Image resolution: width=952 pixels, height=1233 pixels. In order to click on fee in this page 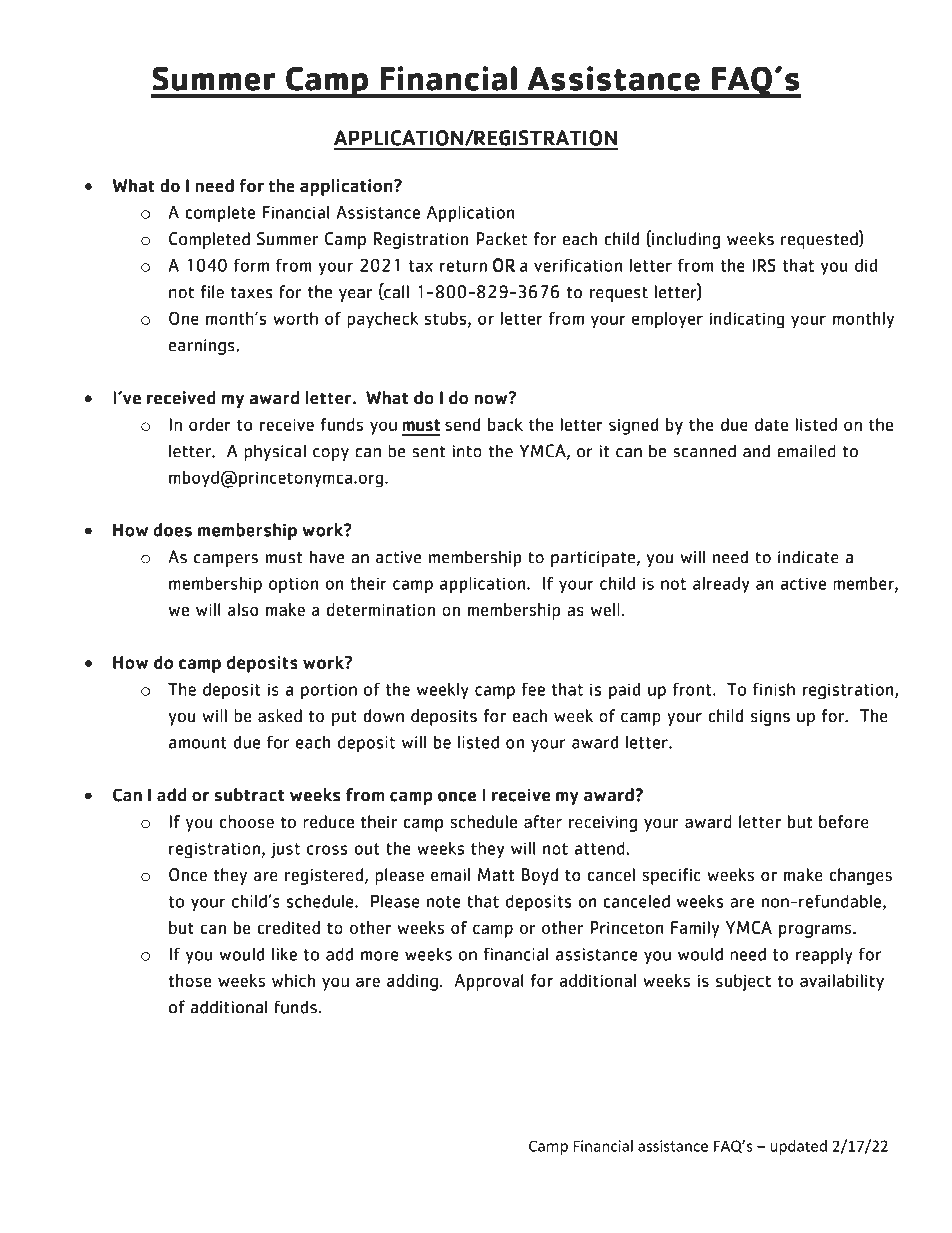, I will do `click(533, 689)`.
